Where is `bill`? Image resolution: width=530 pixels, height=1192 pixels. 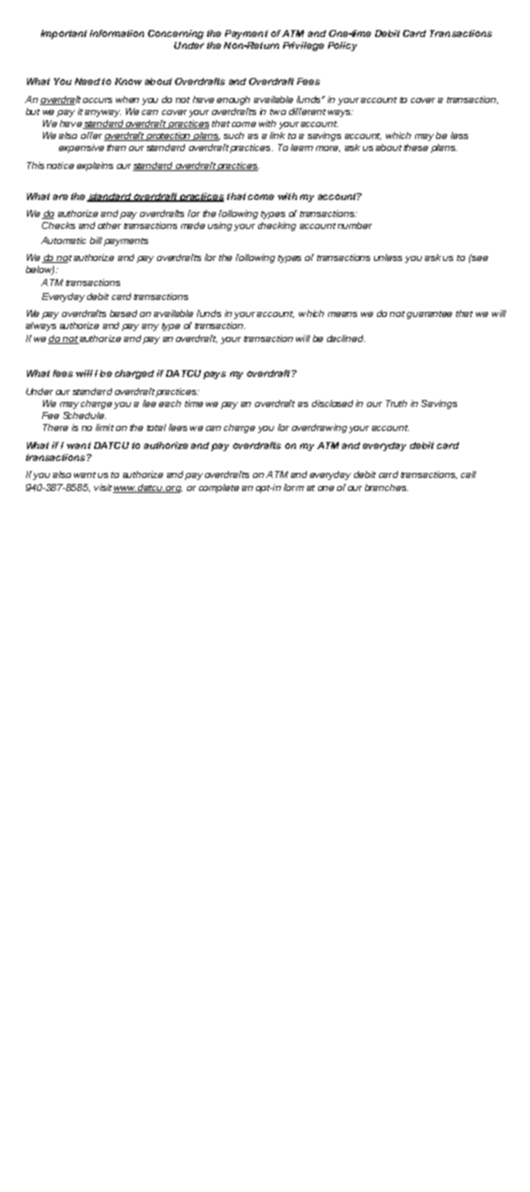 bill is located at coordinates (96, 240).
